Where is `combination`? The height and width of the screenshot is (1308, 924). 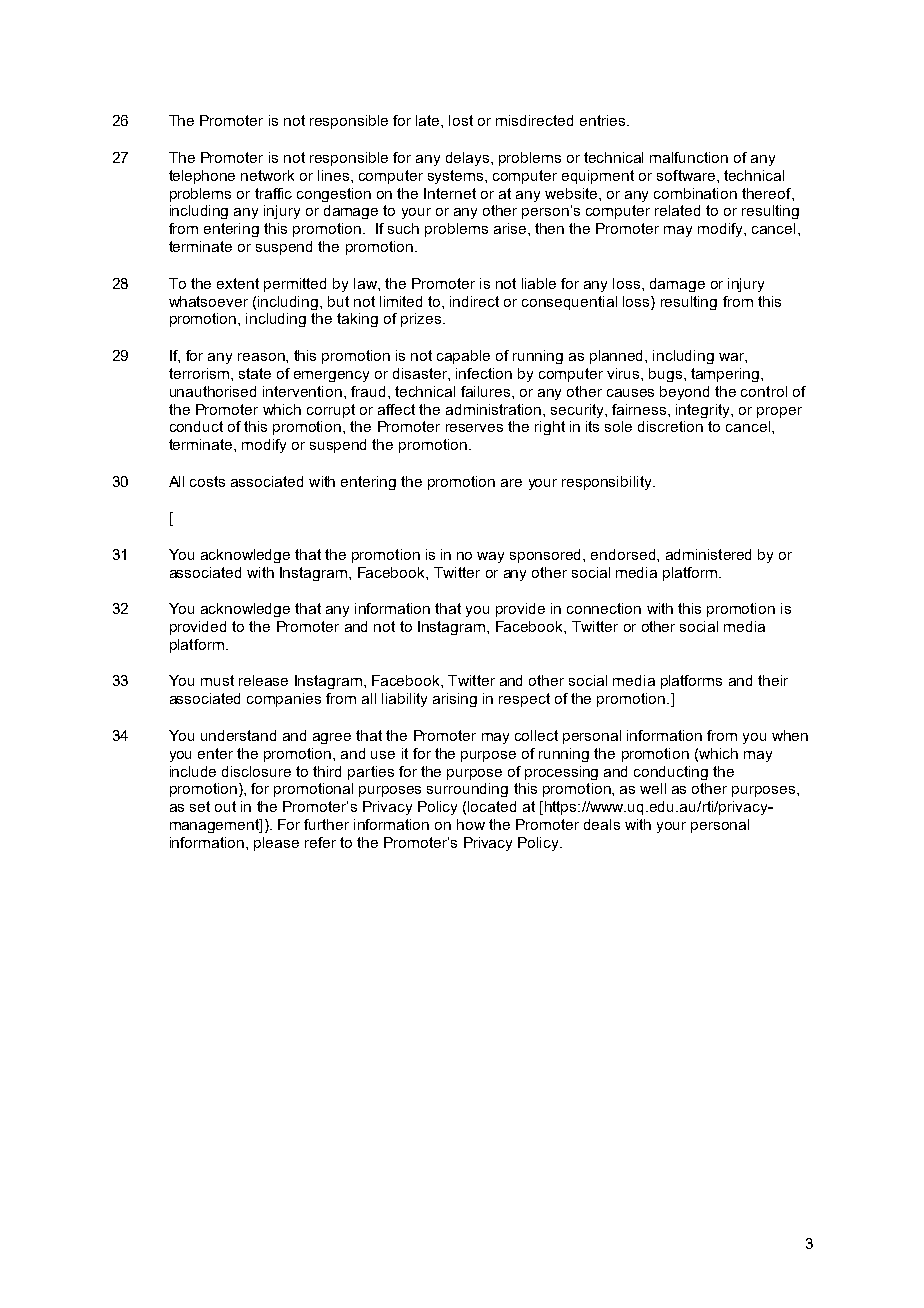
combination is located at coordinates (695, 193).
